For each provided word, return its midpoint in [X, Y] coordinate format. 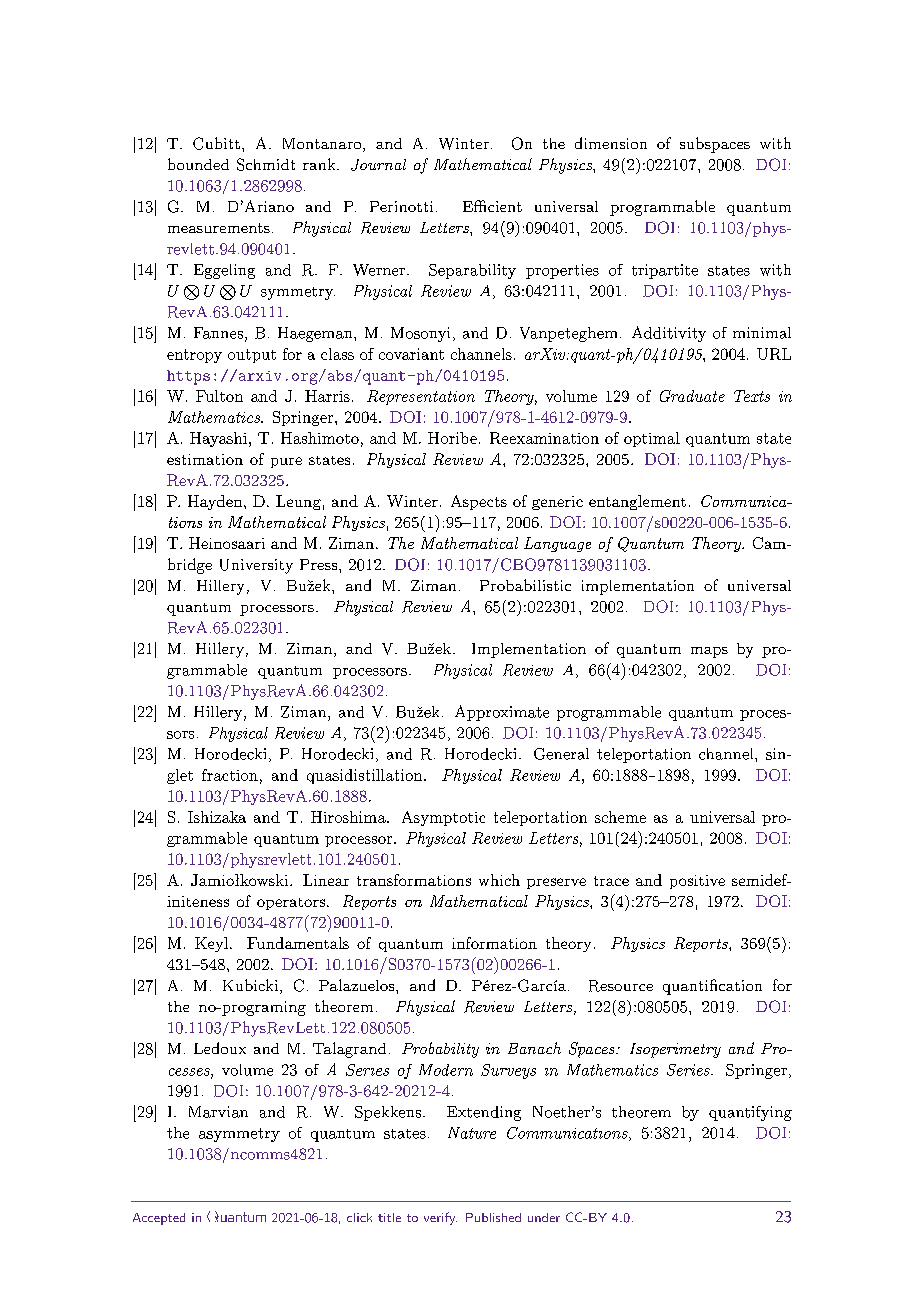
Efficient [492, 206]
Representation [421, 397]
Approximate [502, 713]
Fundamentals [298, 943]
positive [697, 882]
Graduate [692, 396]
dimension [611, 143]
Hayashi [218, 439]
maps [709, 652]
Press [320, 564]
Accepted [159, 1219]
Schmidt [266, 164]
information [494, 943]
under [544, 1217]
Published [493, 1217]
